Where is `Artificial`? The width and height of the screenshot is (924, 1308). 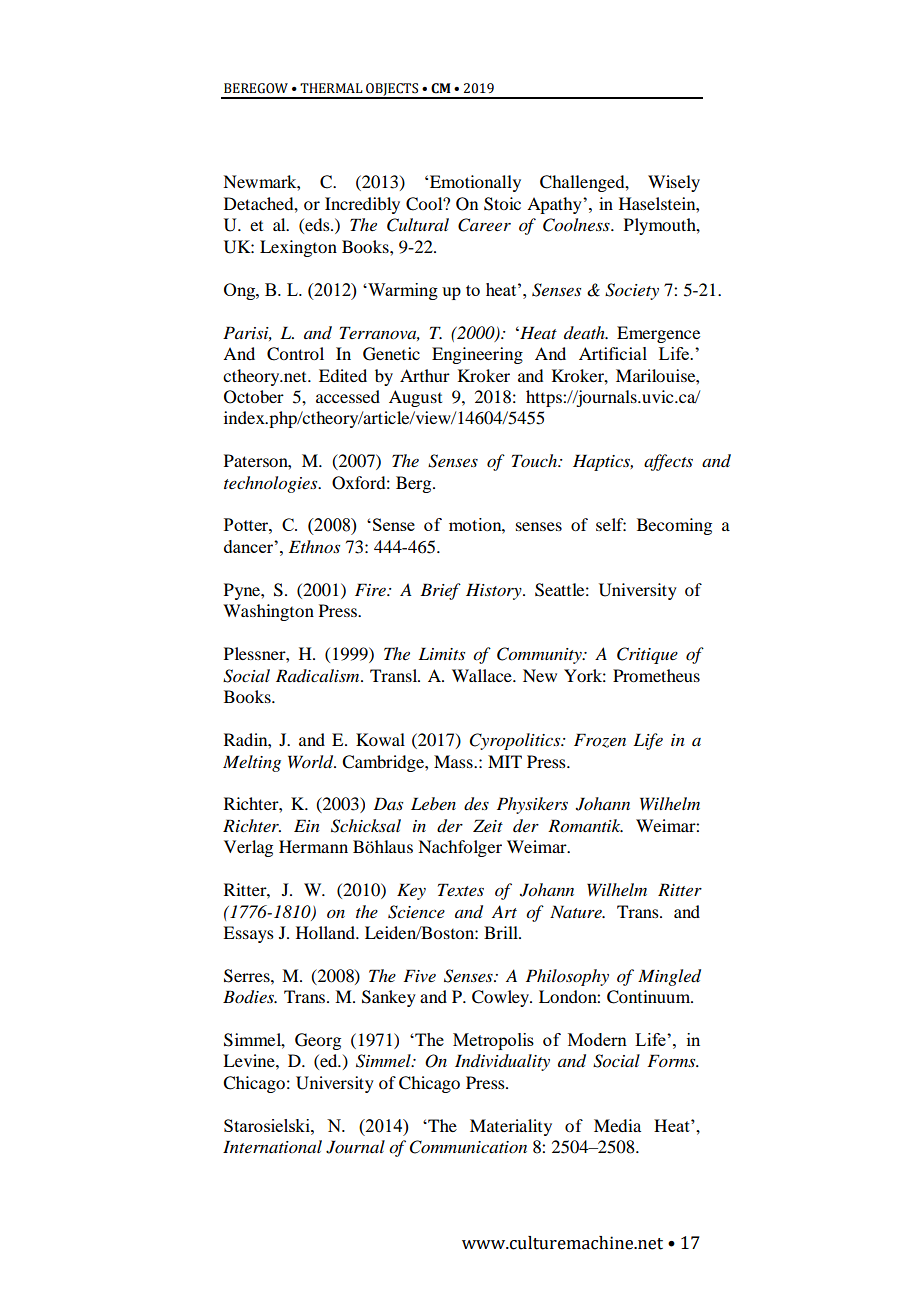 Artificial is located at coordinates (613, 353).
